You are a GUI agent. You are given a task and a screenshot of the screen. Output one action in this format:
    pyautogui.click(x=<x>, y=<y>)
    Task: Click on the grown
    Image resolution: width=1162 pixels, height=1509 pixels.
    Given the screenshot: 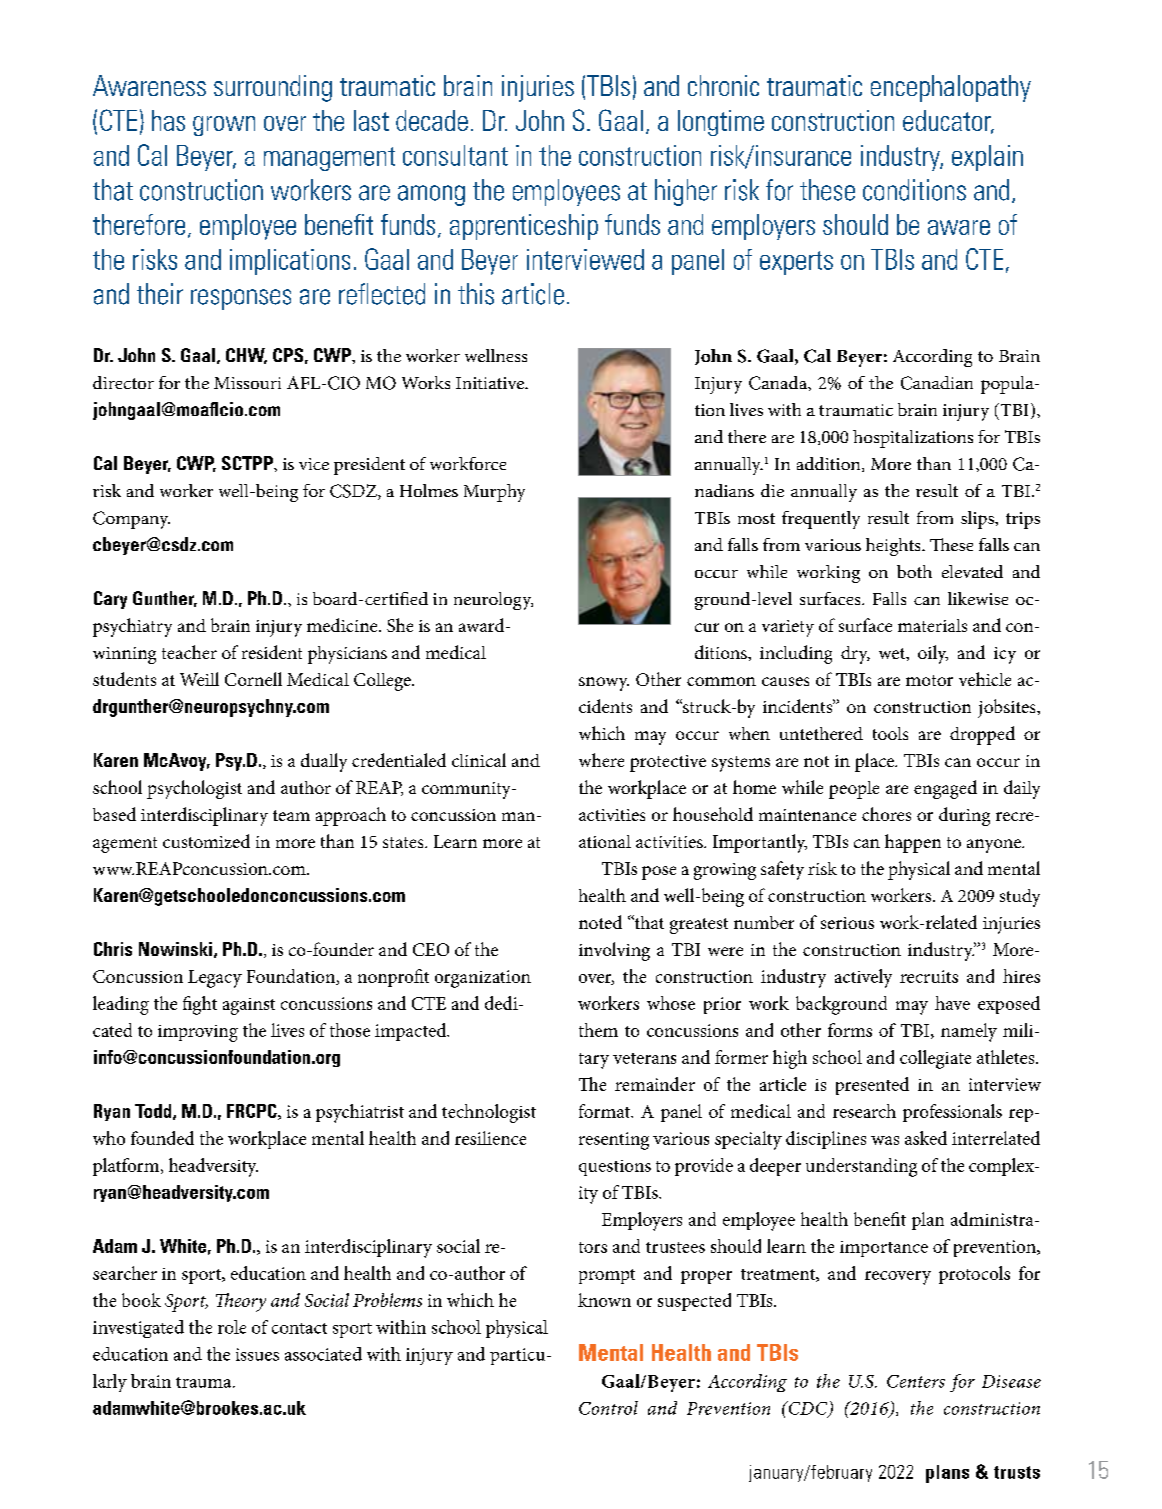 What is the action you would take?
    pyautogui.click(x=224, y=126)
